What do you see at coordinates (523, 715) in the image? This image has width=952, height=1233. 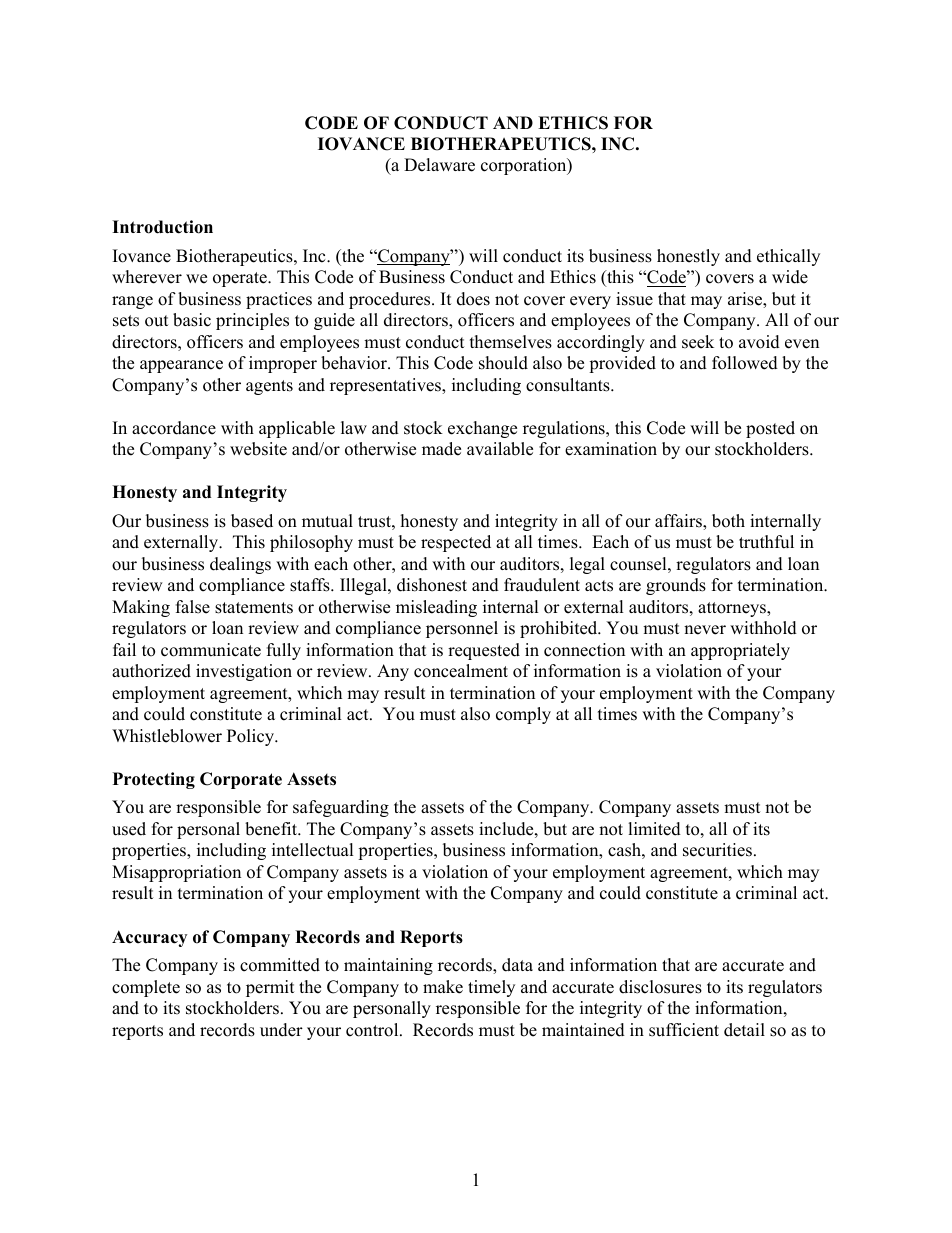 I see `comply` at bounding box center [523, 715].
